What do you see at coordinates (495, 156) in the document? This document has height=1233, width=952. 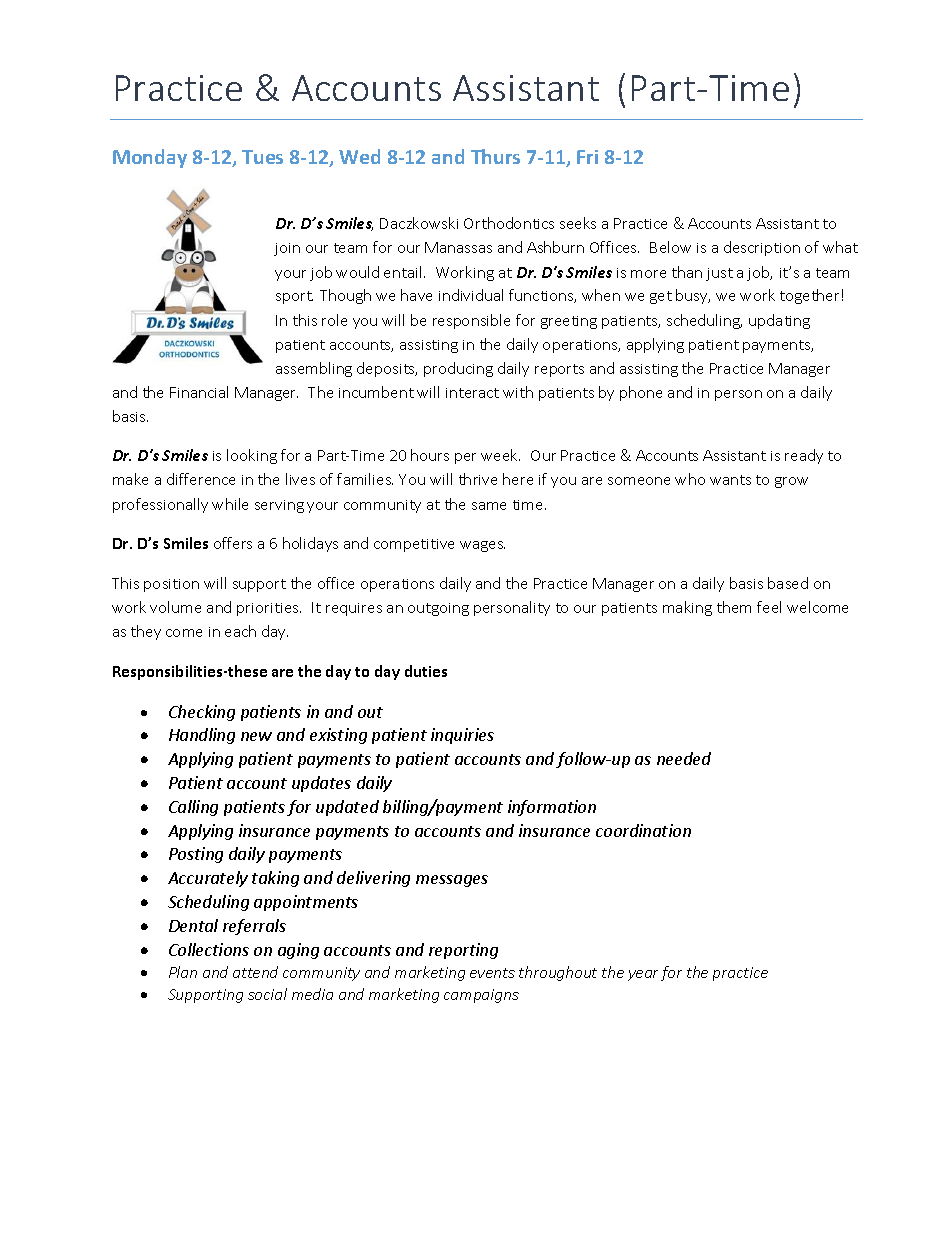 I see `Thurs` at bounding box center [495, 156].
